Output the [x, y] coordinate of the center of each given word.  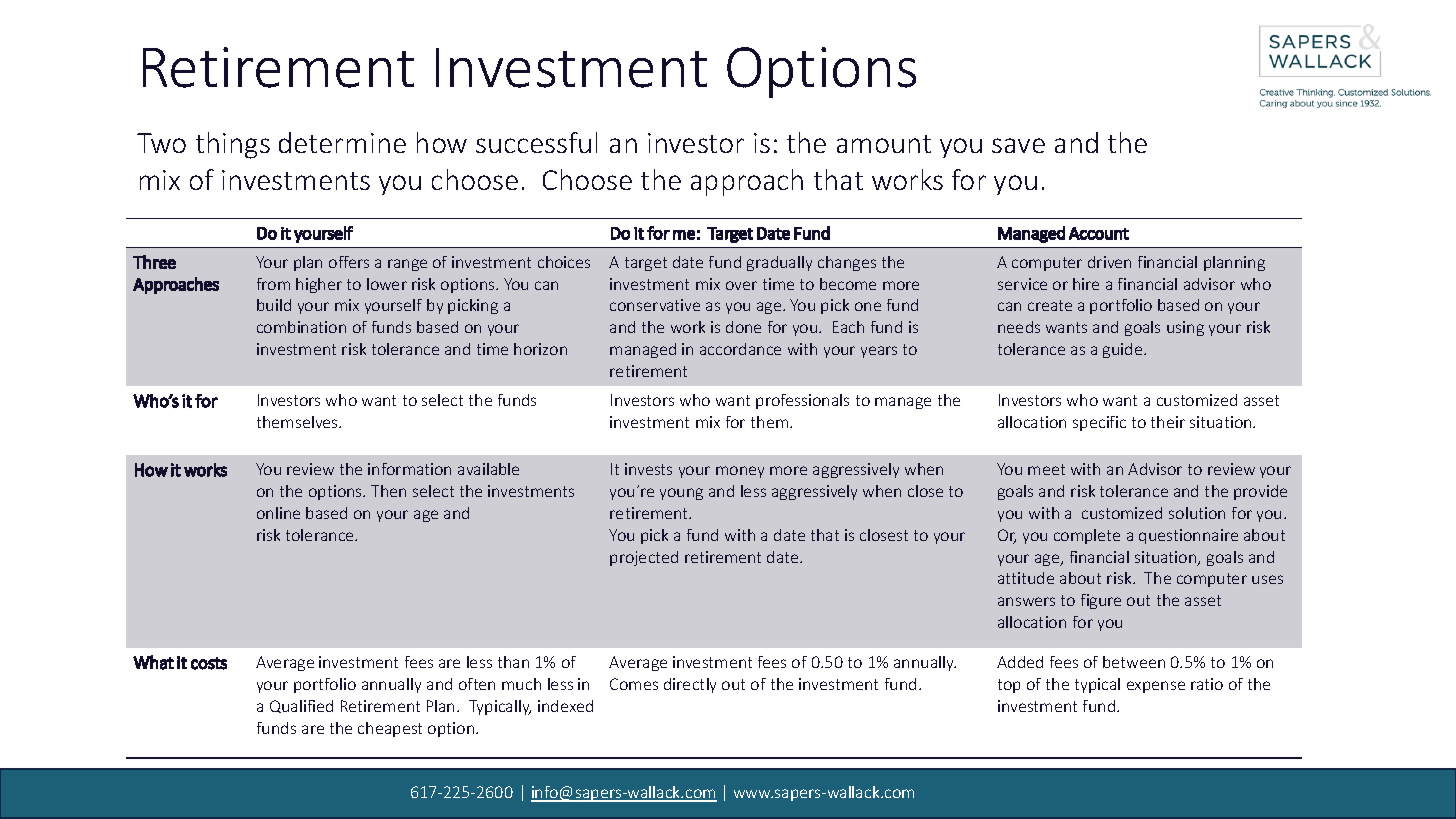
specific [1099, 423]
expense [1156, 687]
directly [690, 685]
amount [884, 144]
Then [388, 491]
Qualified [301, 706]
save [1018, 145]
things [233, 145]
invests [648, 469]
